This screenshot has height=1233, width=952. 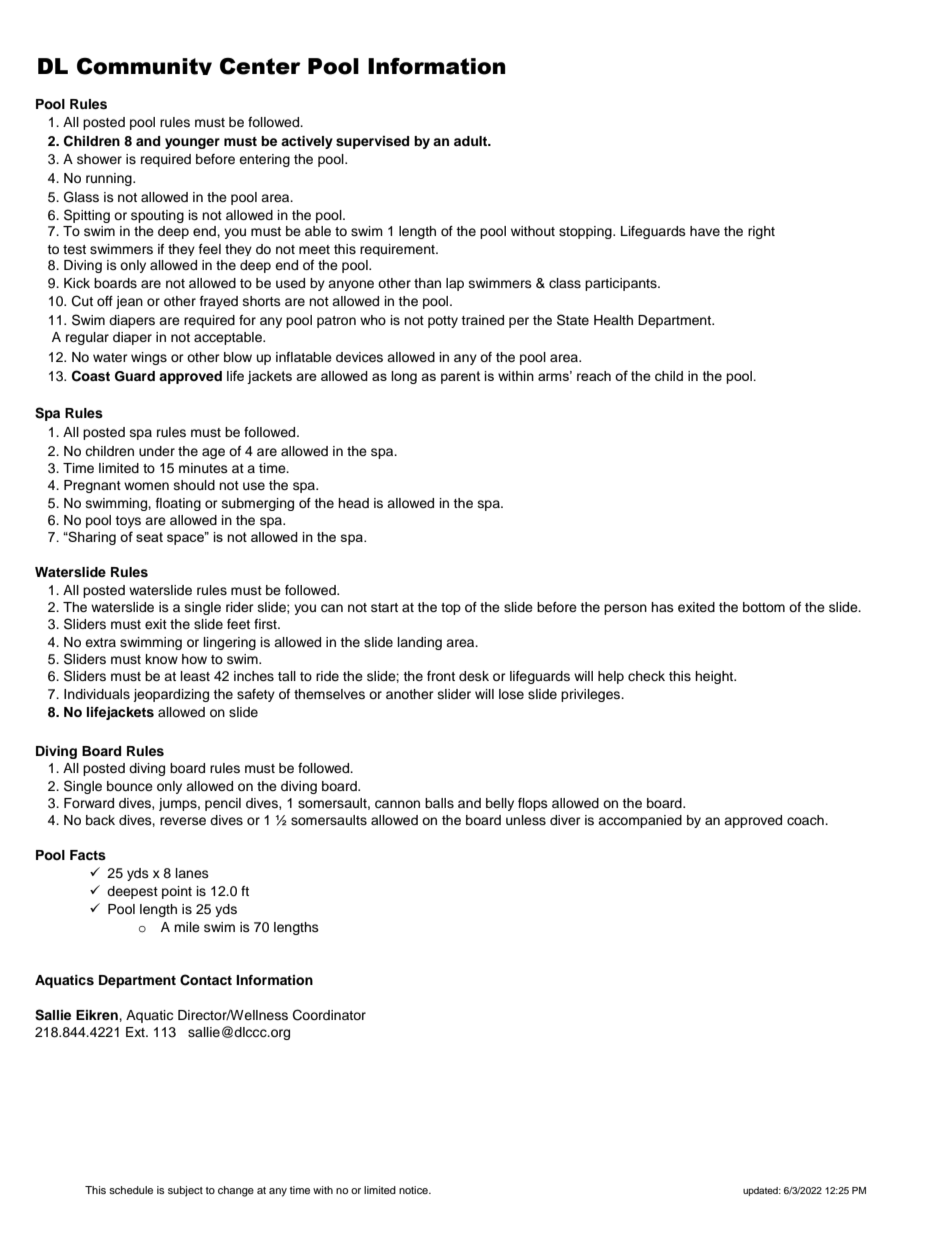 What do you see at coordinates (187, 927) in the screenshot?
I see `mile` at bounding box center [187, 927].
